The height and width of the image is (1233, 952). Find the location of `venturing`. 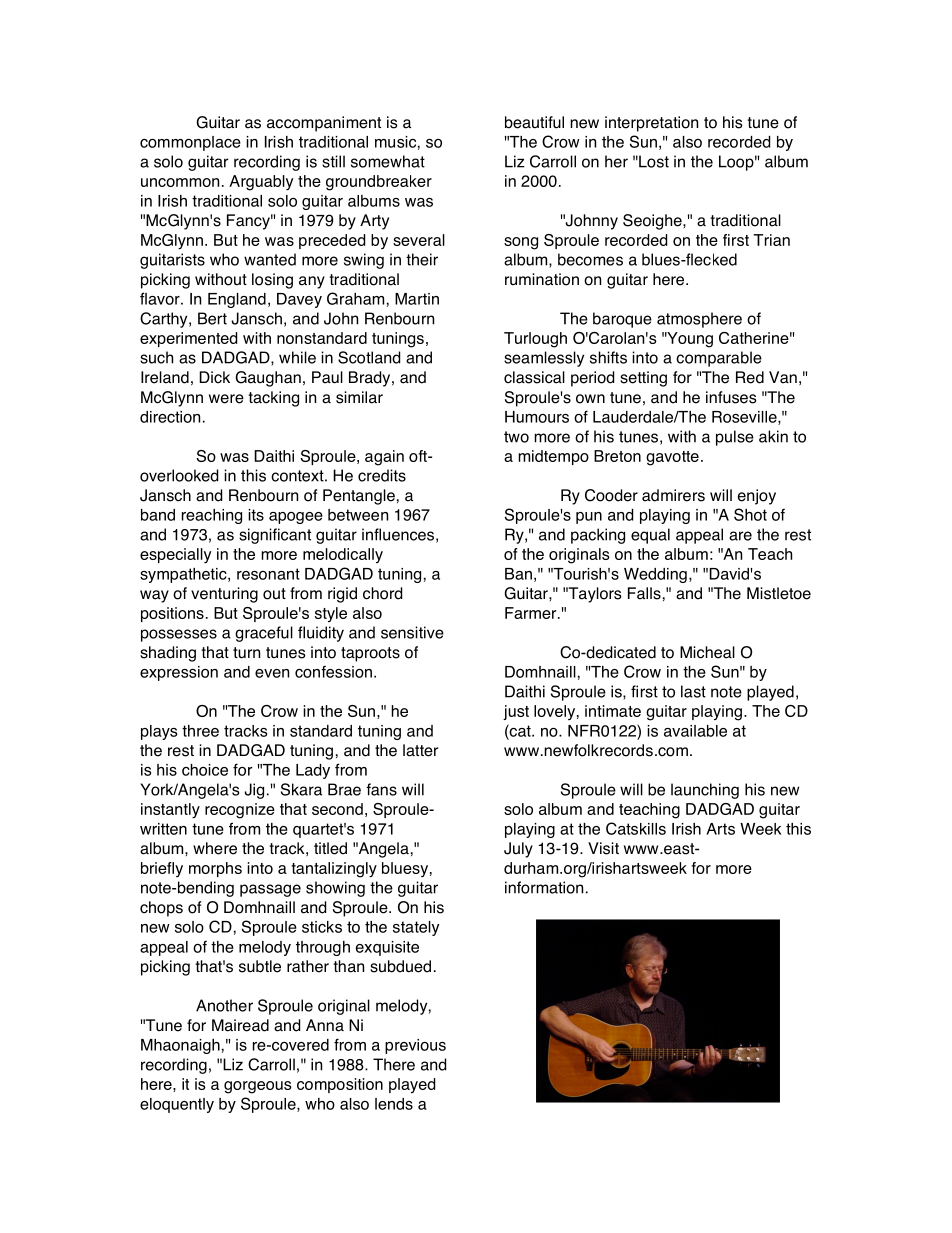

venturing is located at coordinates (224, 595).
